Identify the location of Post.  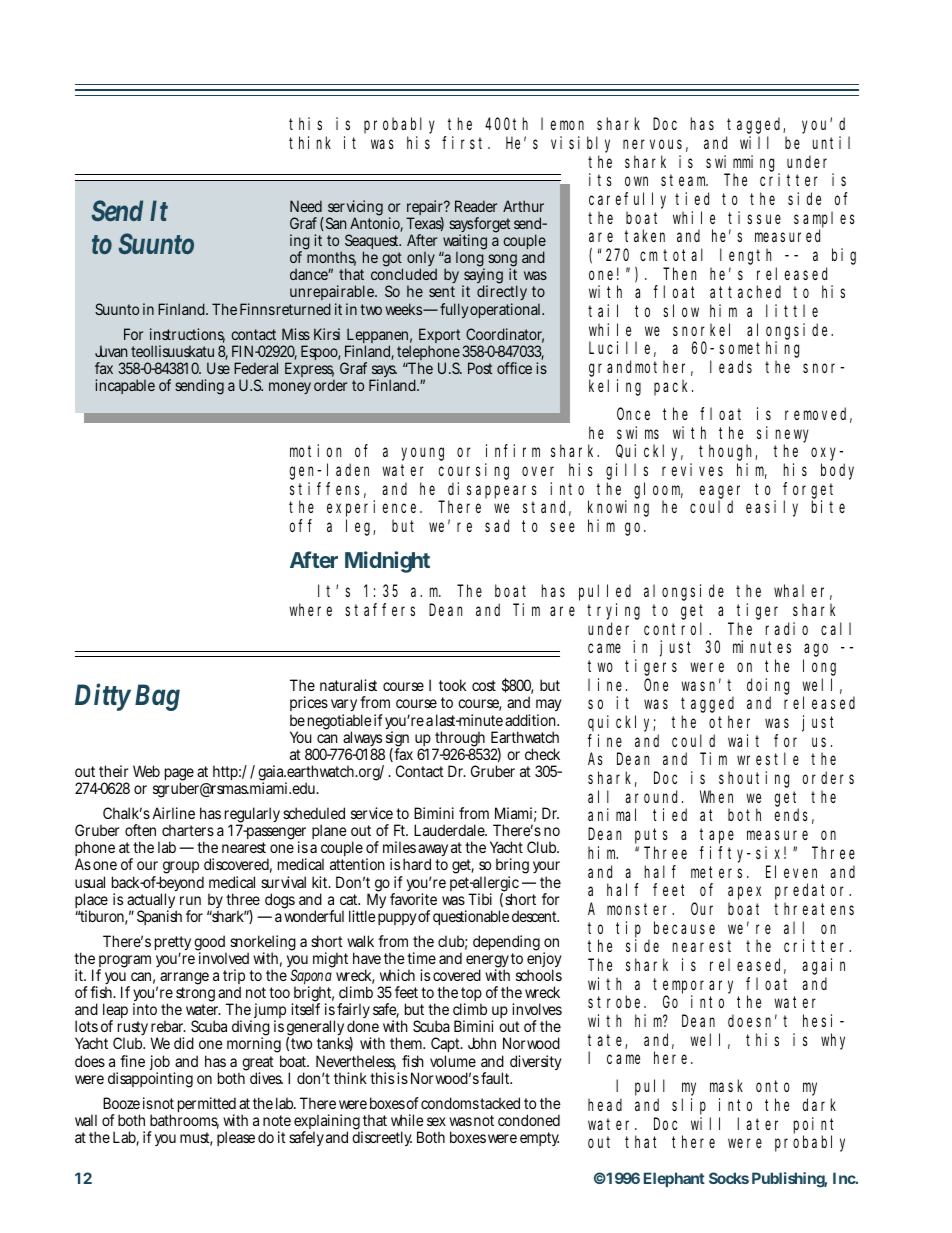
(480, 368).
